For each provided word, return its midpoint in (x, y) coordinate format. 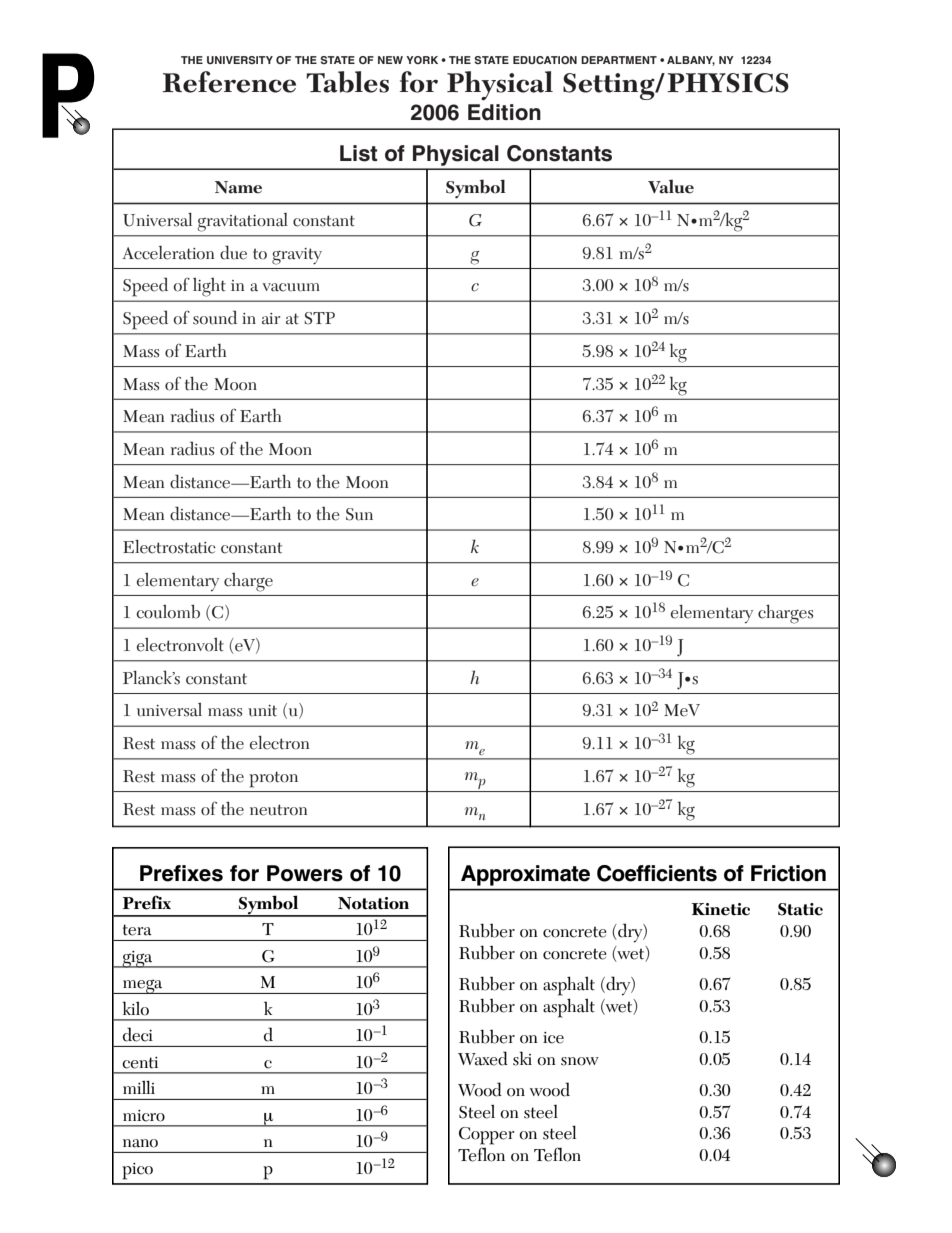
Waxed (483, 1058)
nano (140, 1143)
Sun (359, 514)
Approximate (525, 875)
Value (671, 187)
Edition (504, 112)
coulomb (168, 611)
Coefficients (657, 873)
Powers (305, 873)
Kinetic (721, 909)
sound (215, 317)
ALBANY (691, 61)
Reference (229, 82)
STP (319, 318)
